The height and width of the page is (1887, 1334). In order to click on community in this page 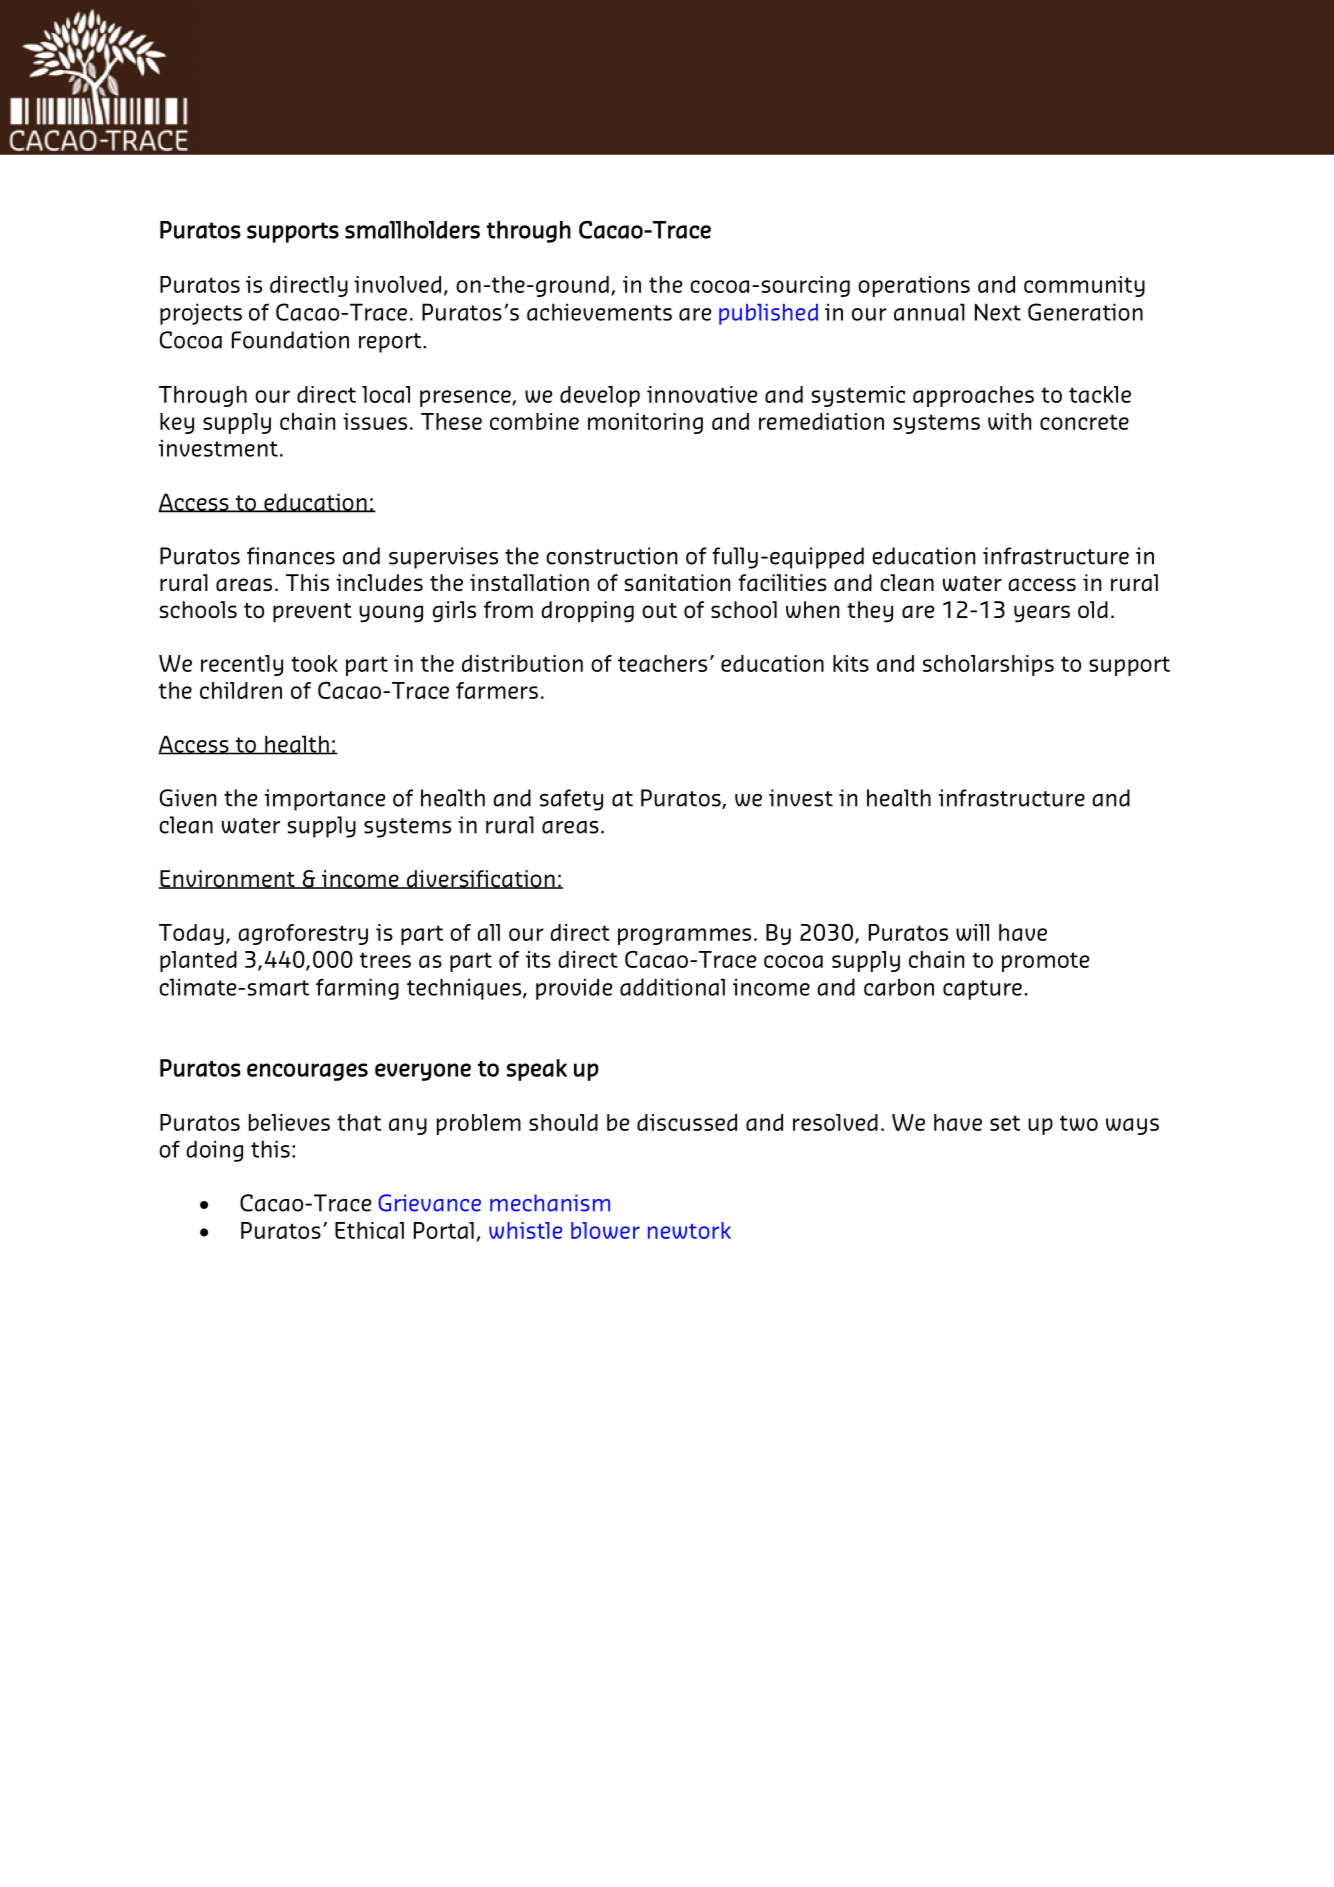, I will do `click(1084, 286)`.
